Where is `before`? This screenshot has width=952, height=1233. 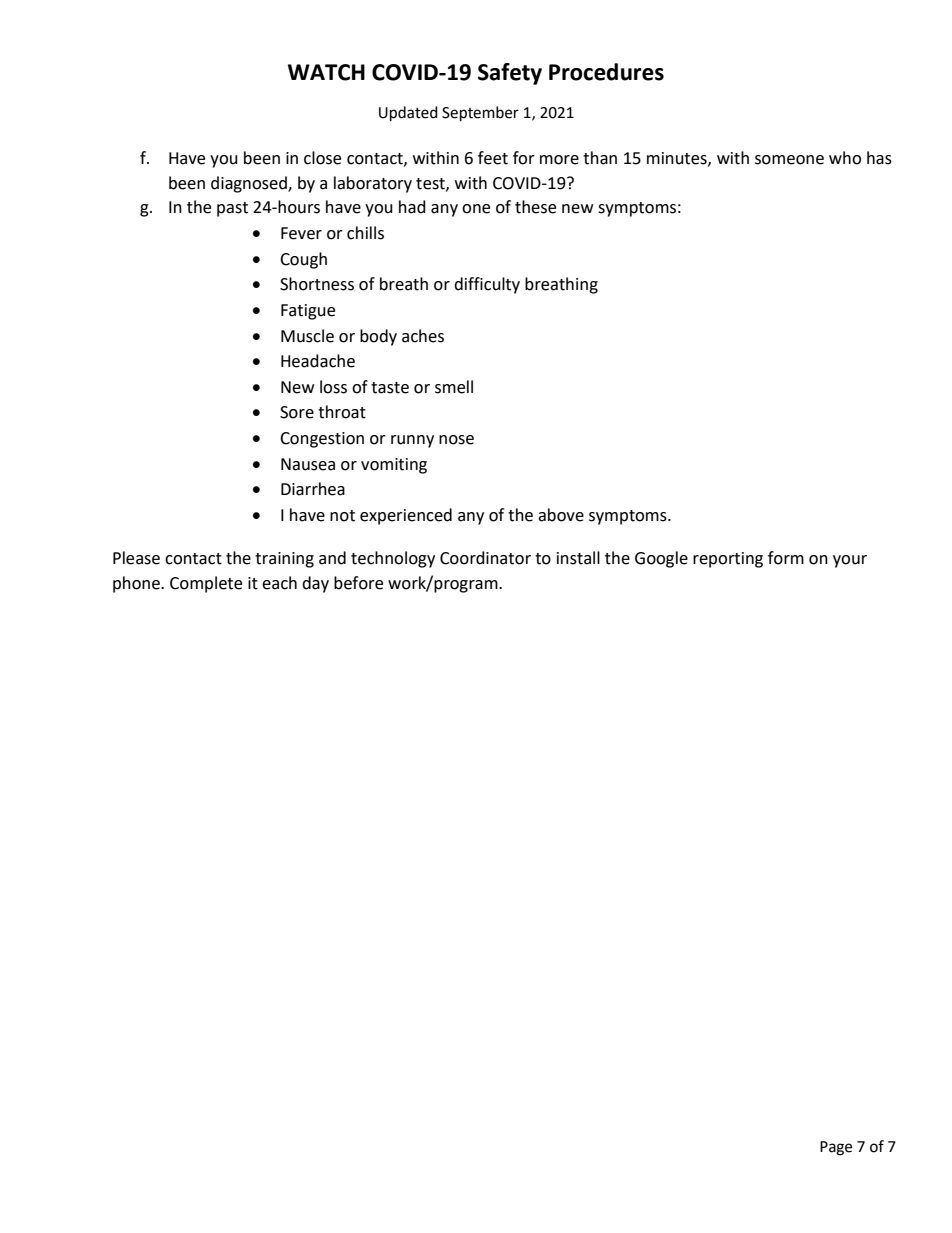
before is located at coordinates (358, 583).
